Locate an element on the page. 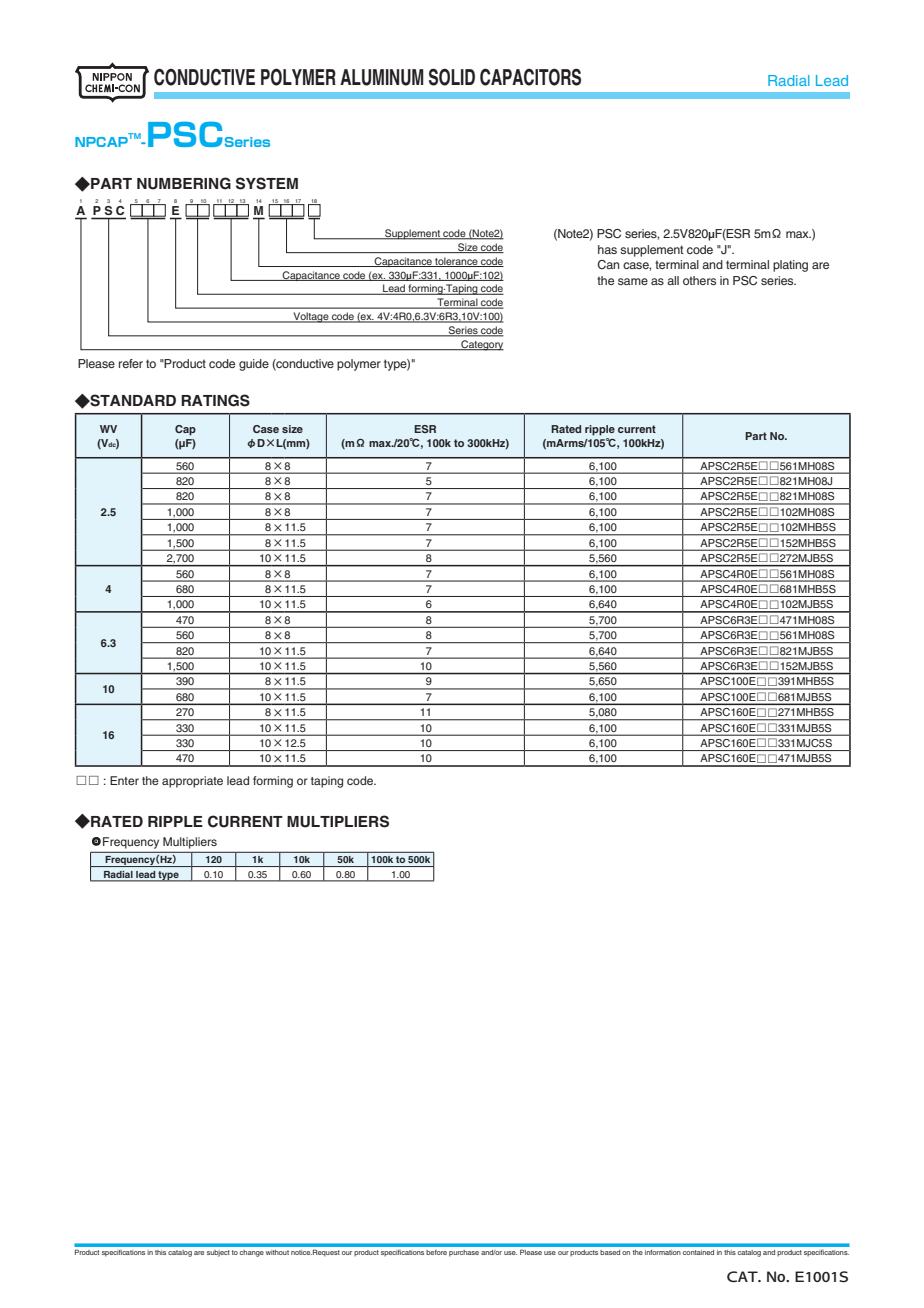  CAPACITORS is located at coordinates (530, 77).
